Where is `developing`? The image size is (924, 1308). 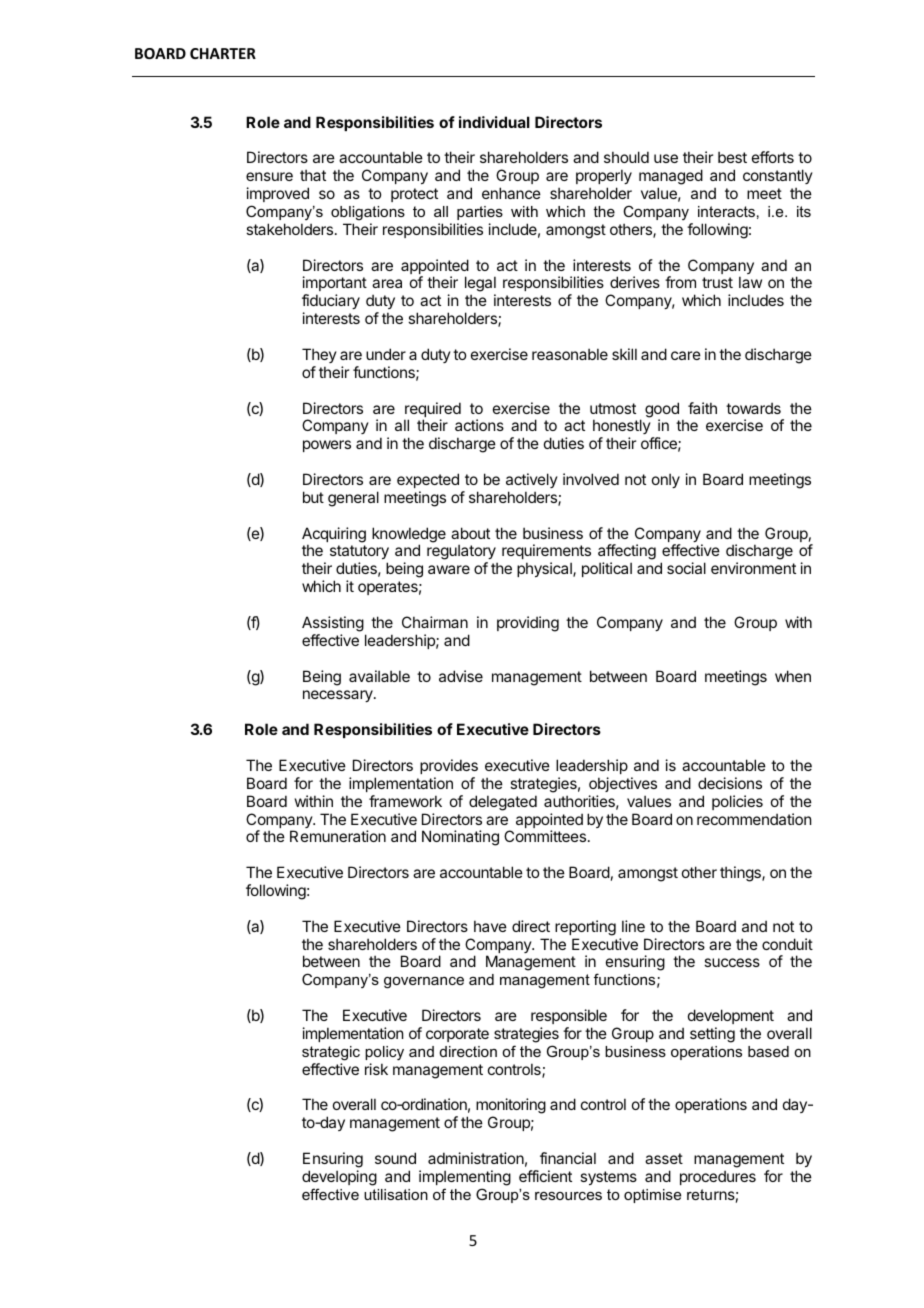 developing is located at coordinates (339, 1178).
